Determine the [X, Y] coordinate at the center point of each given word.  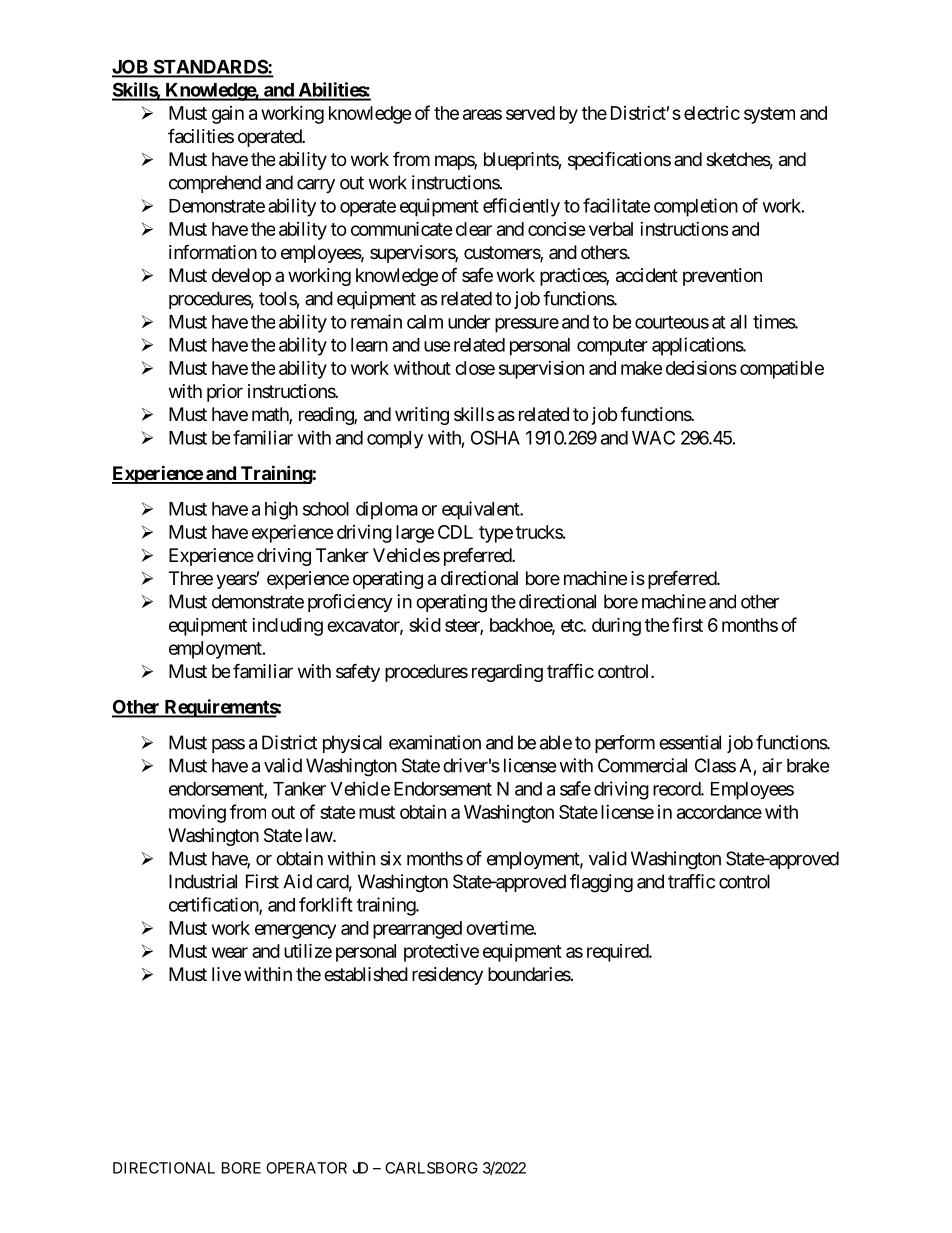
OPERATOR [306, 1168]
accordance [719, 812]
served [530, 113]
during [616, 626]
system [769, 115]
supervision [541, 370]
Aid [297, 881]
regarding [507, 673]
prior [225, 393]
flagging [601, 883]
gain [228, 115]
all [738, 322]
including [287, 627]
